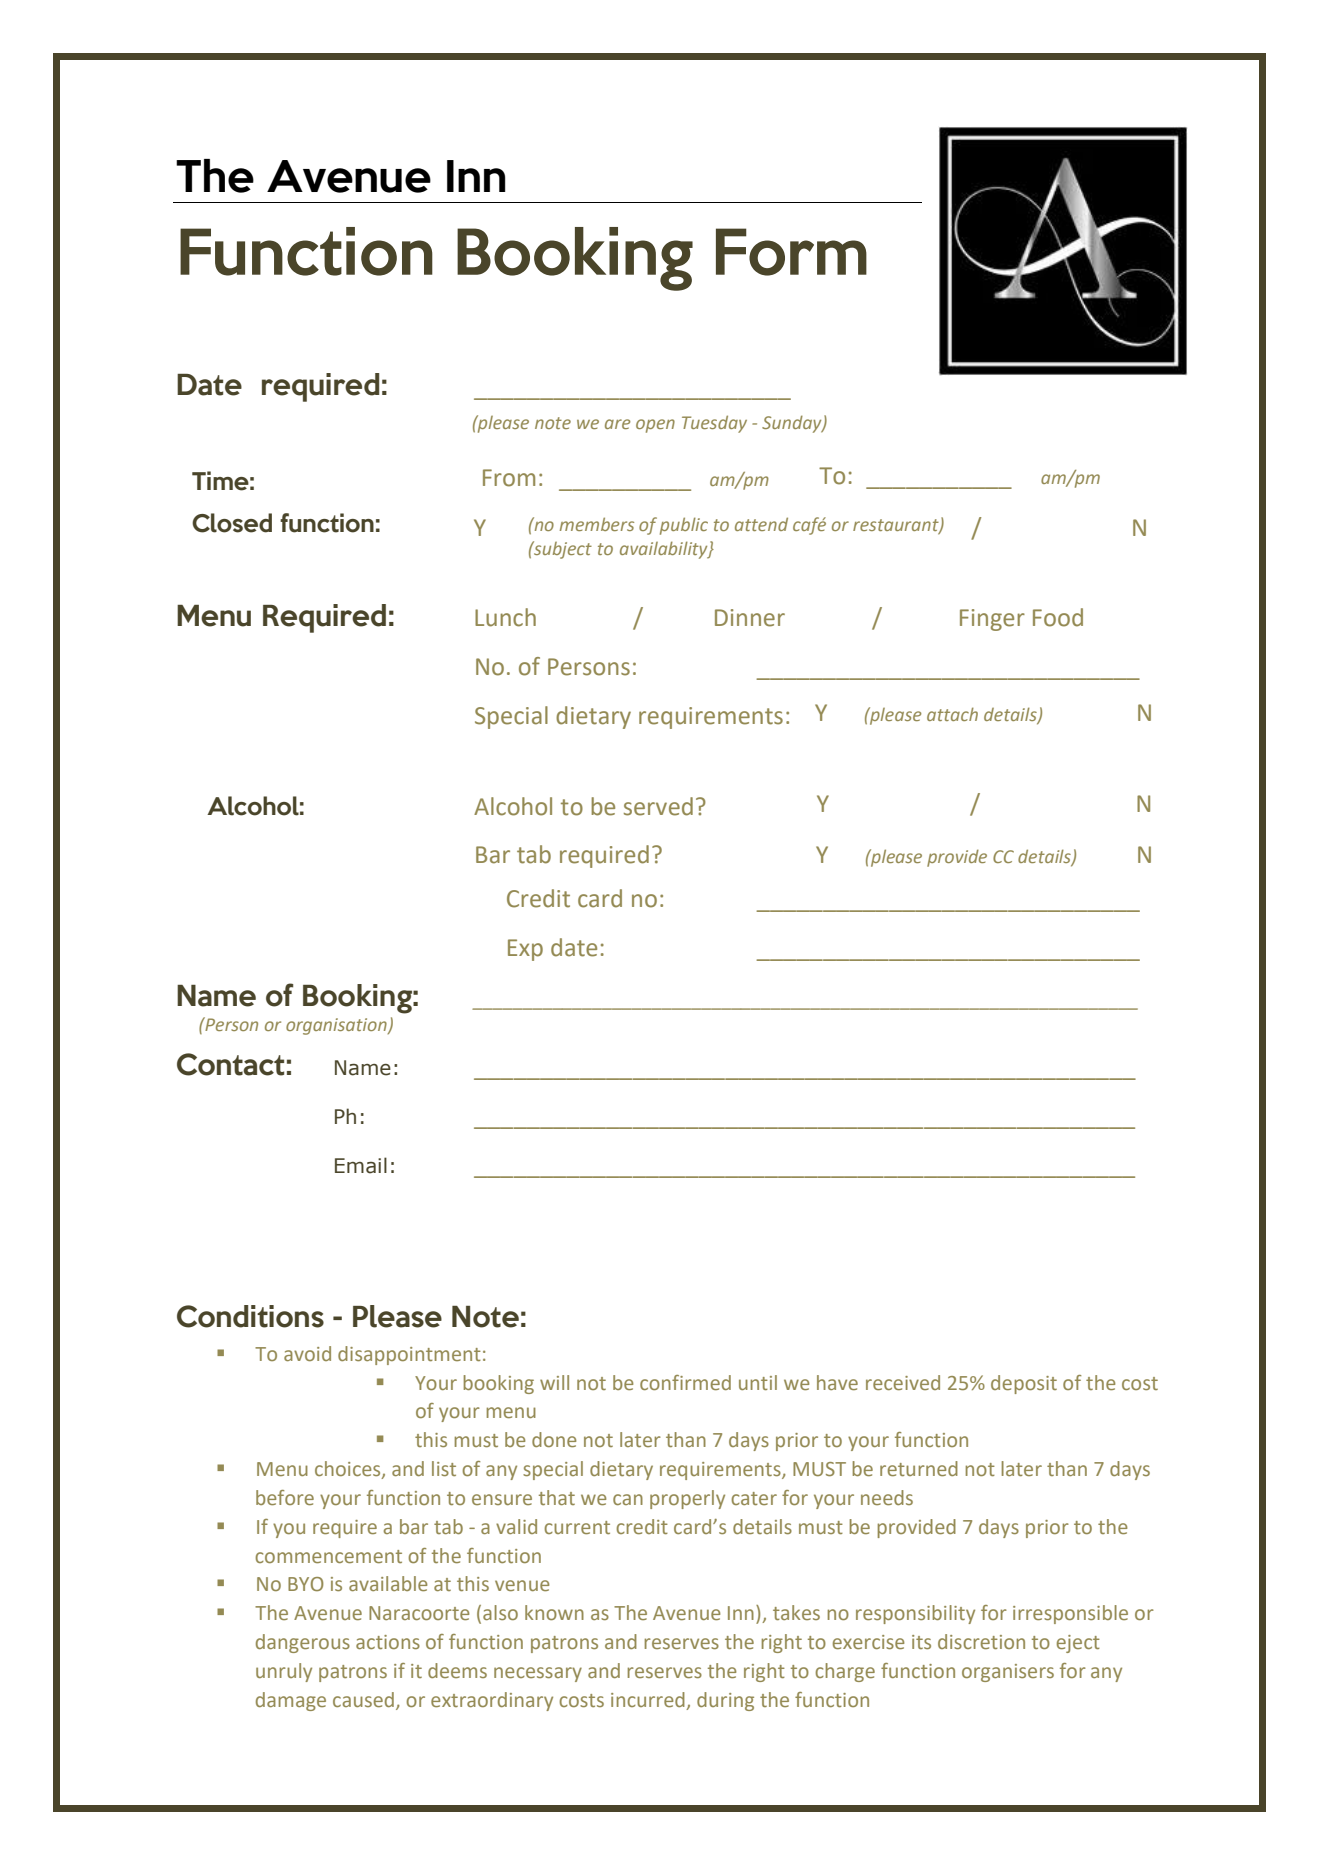 This screenshot has width=1318, height=1864. What do you see at coordinates (232, 523) in the screenshot?
I see `Closed` at bounding box center [232, 523].
